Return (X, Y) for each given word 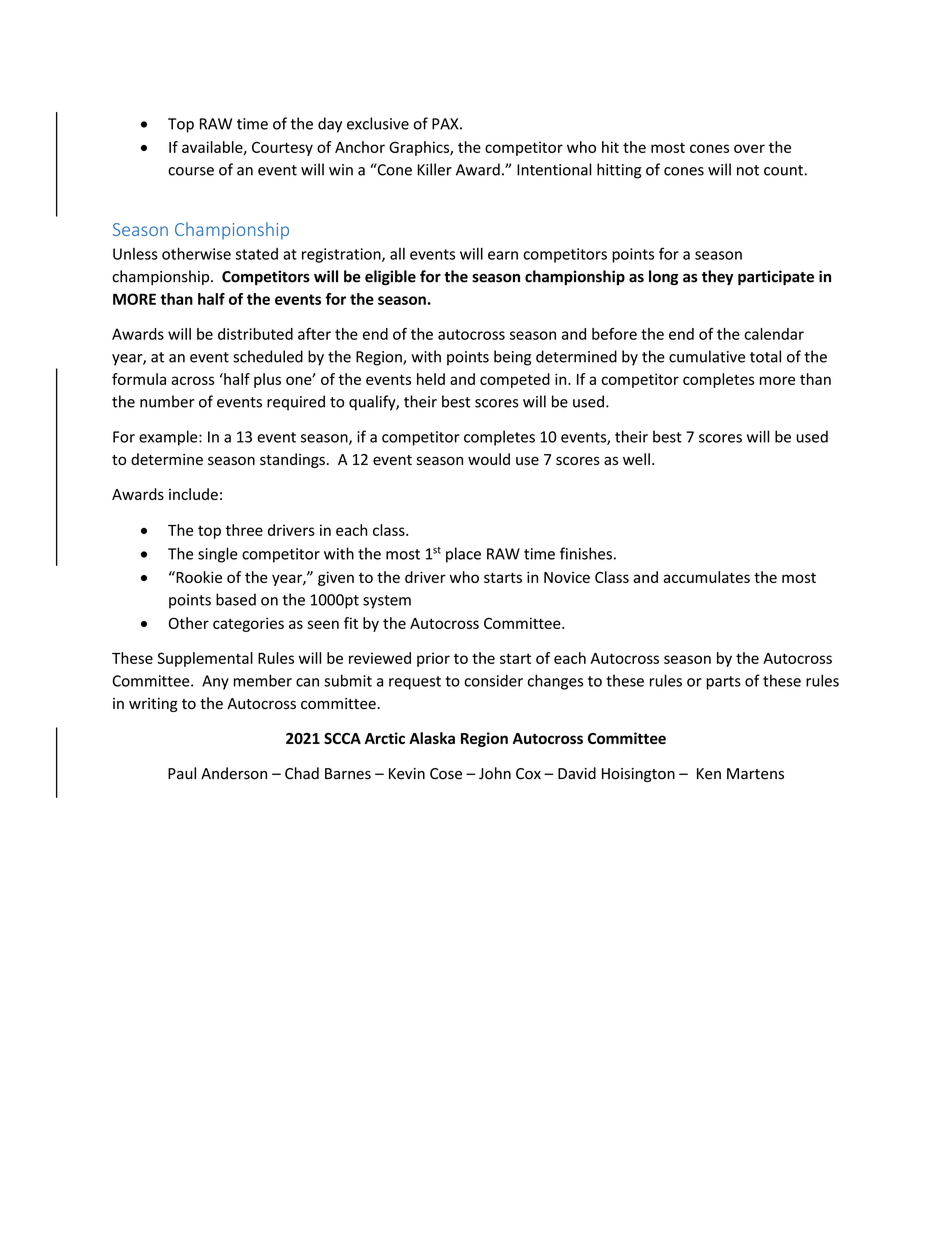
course (191, 171)
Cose (446, 774)
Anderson (234, 773)
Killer (435, 169)
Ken (709, 774)
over (749, 148)
